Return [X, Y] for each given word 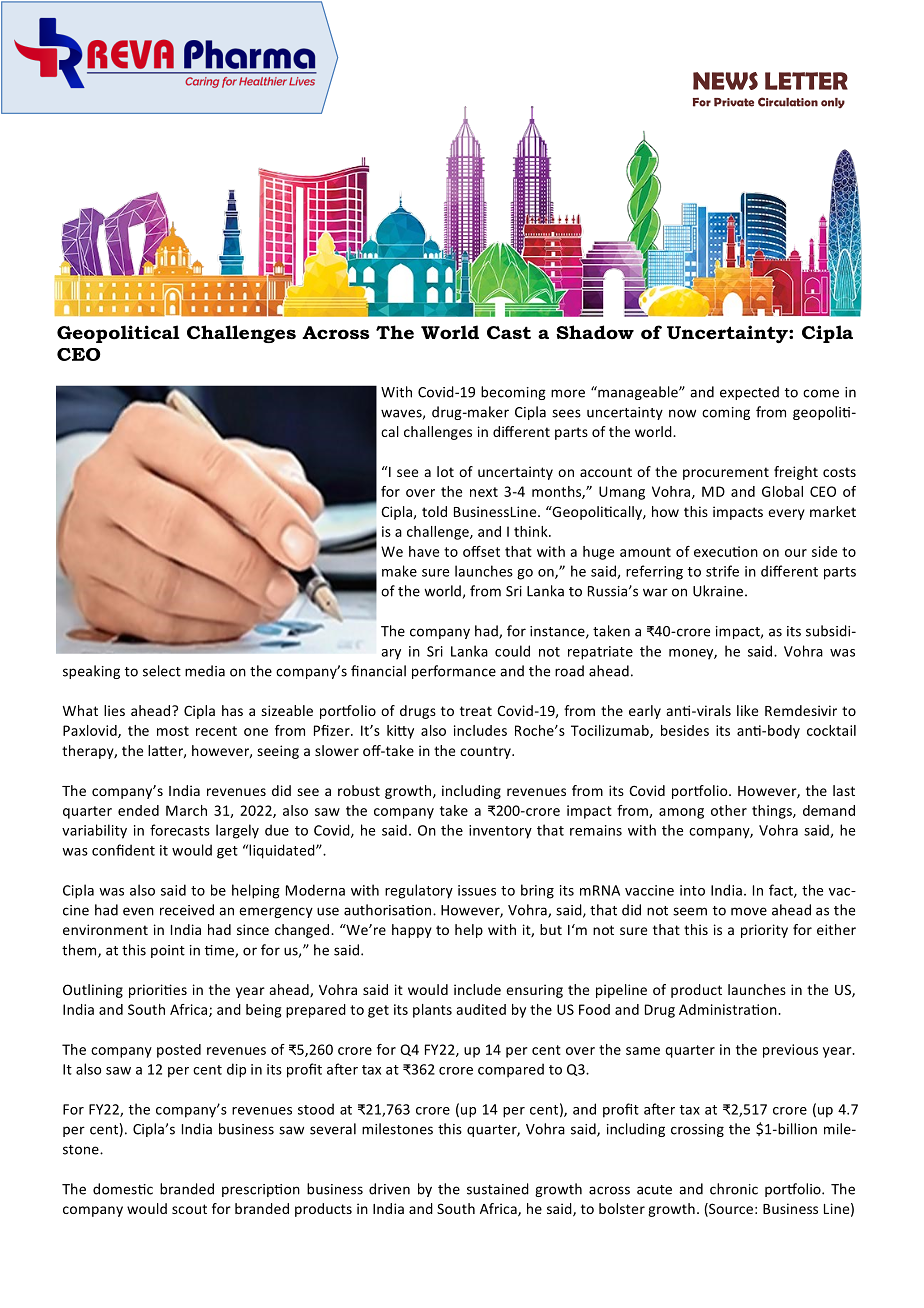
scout [189, 1209]
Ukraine [719, 591]
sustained [498, 1189]
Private [734, 102]
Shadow [595, 332]
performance [454, 672]
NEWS [725, 81]
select [162, 671]
